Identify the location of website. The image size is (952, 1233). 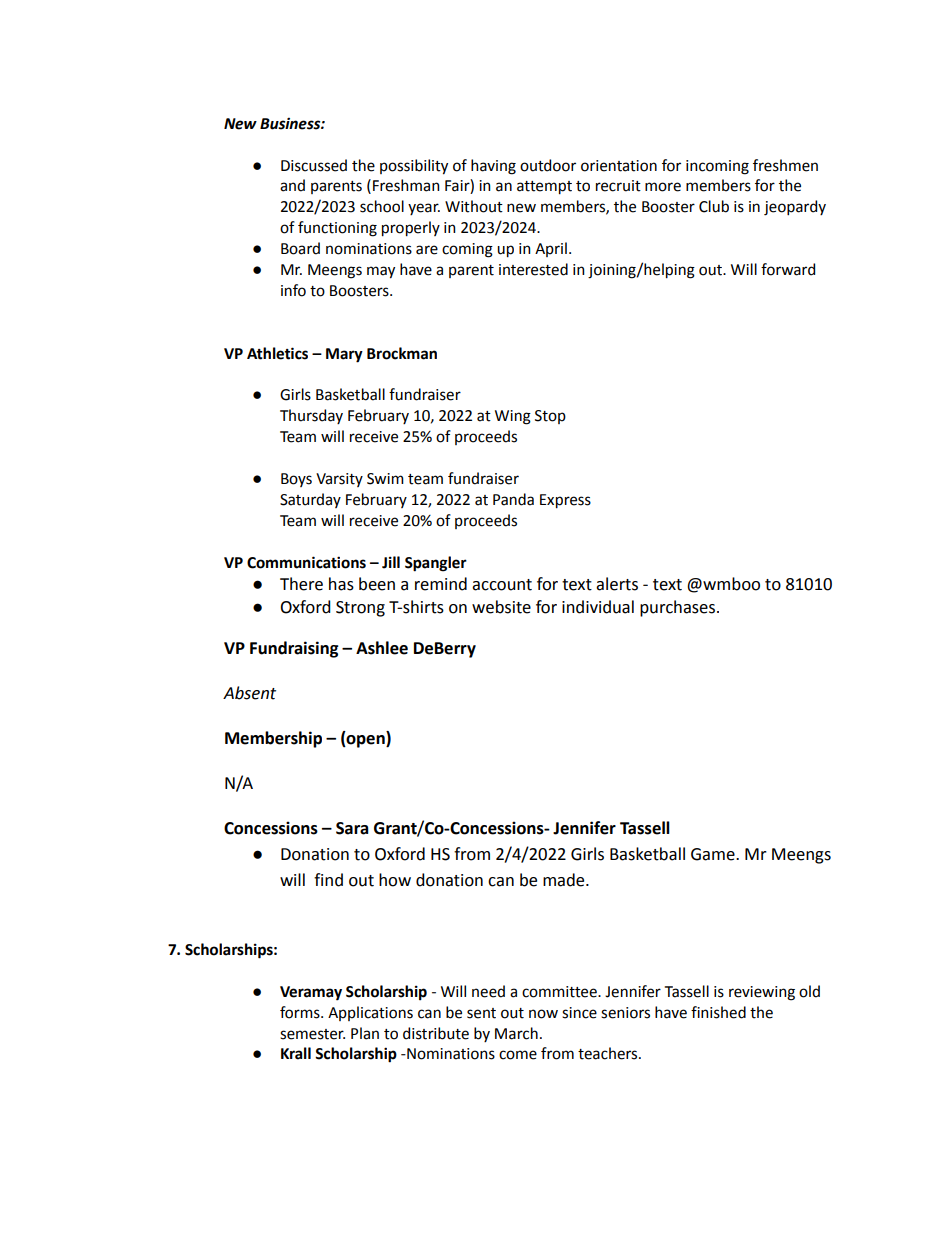
(501, 607).
